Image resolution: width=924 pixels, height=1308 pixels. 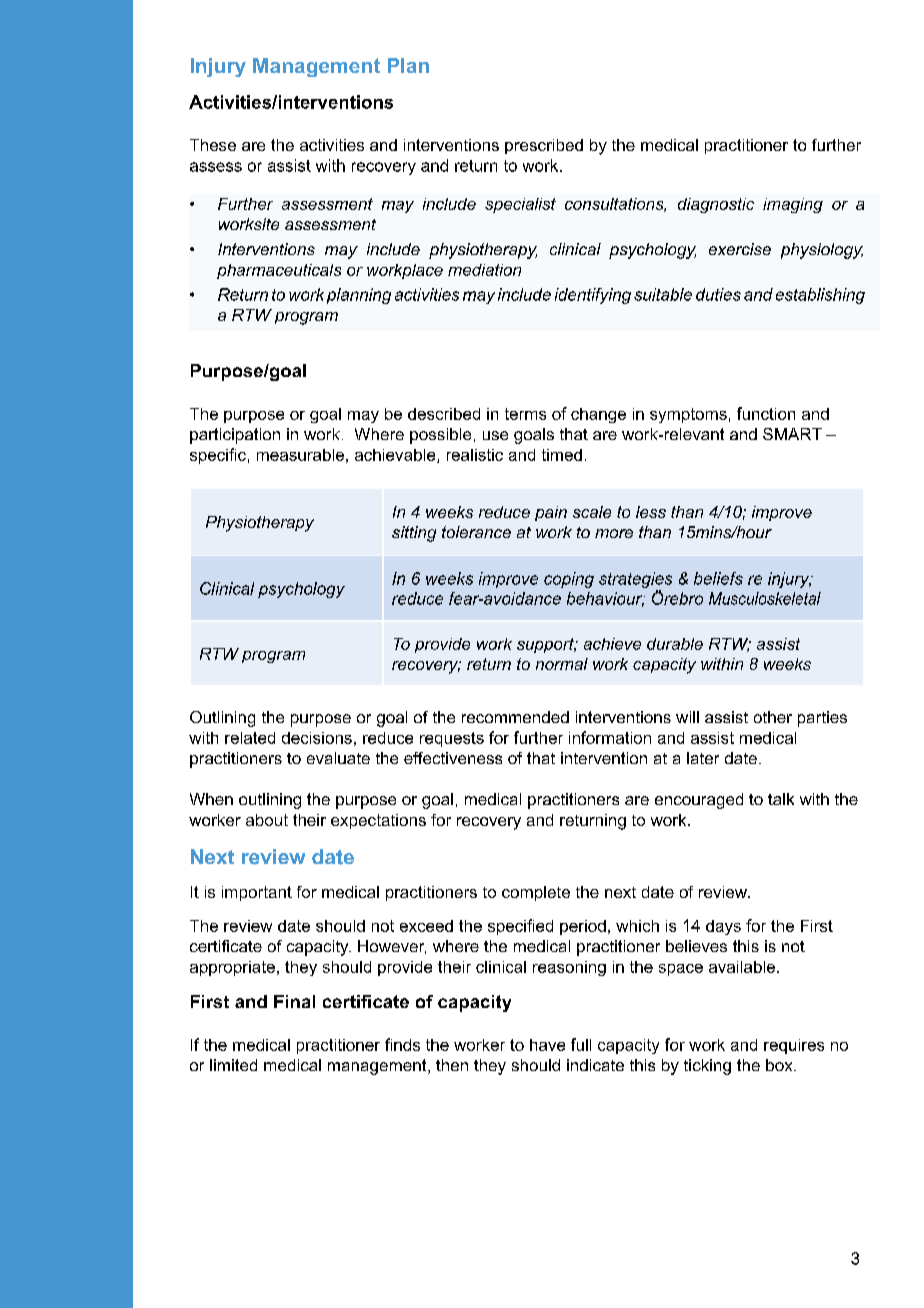 What do you see at coordinates (547, 1045) in the screenshot?
I see `have` at bounding box center [547, 1045].
